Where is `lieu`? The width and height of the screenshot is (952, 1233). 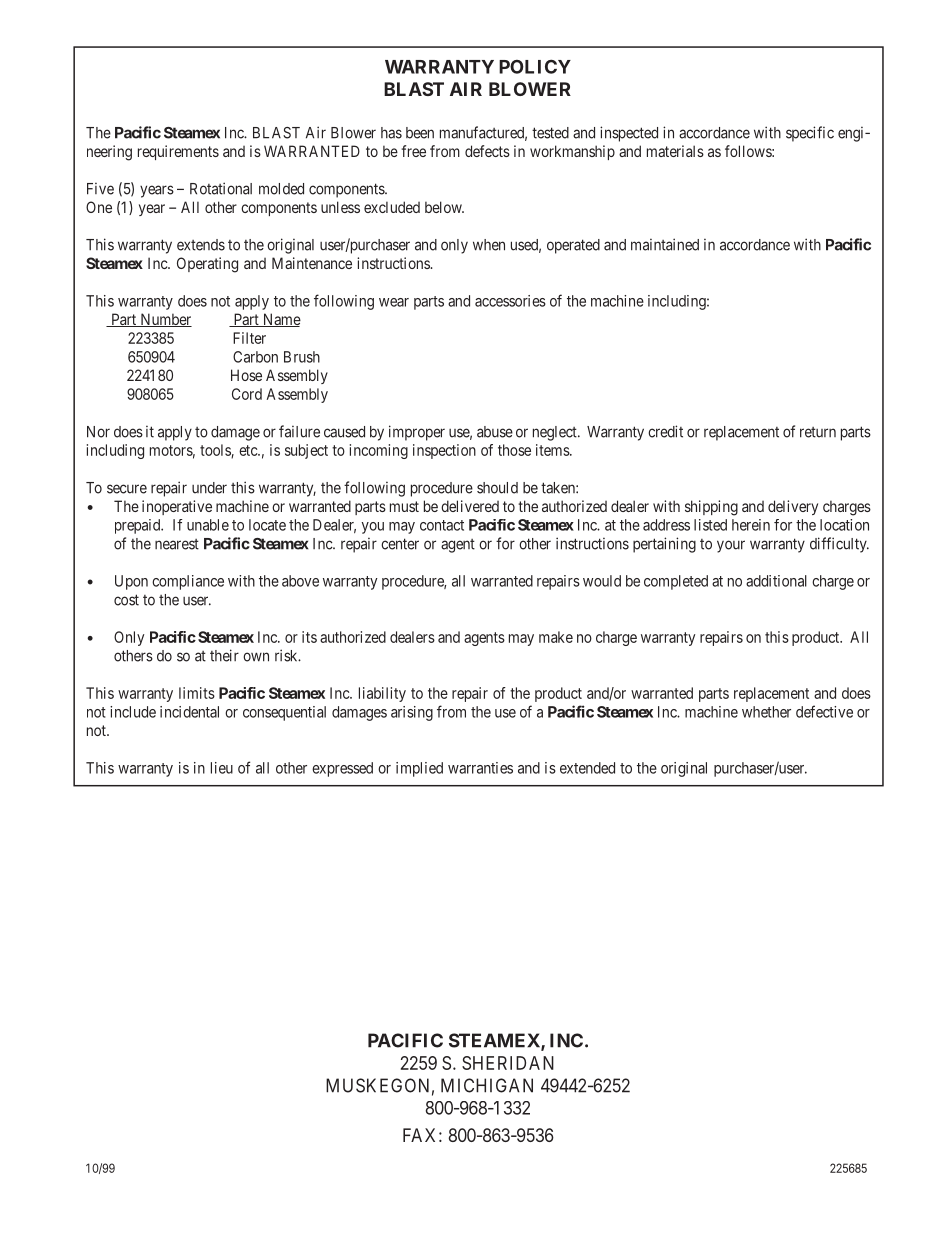 lieu is located at coordinates (222, 768).
